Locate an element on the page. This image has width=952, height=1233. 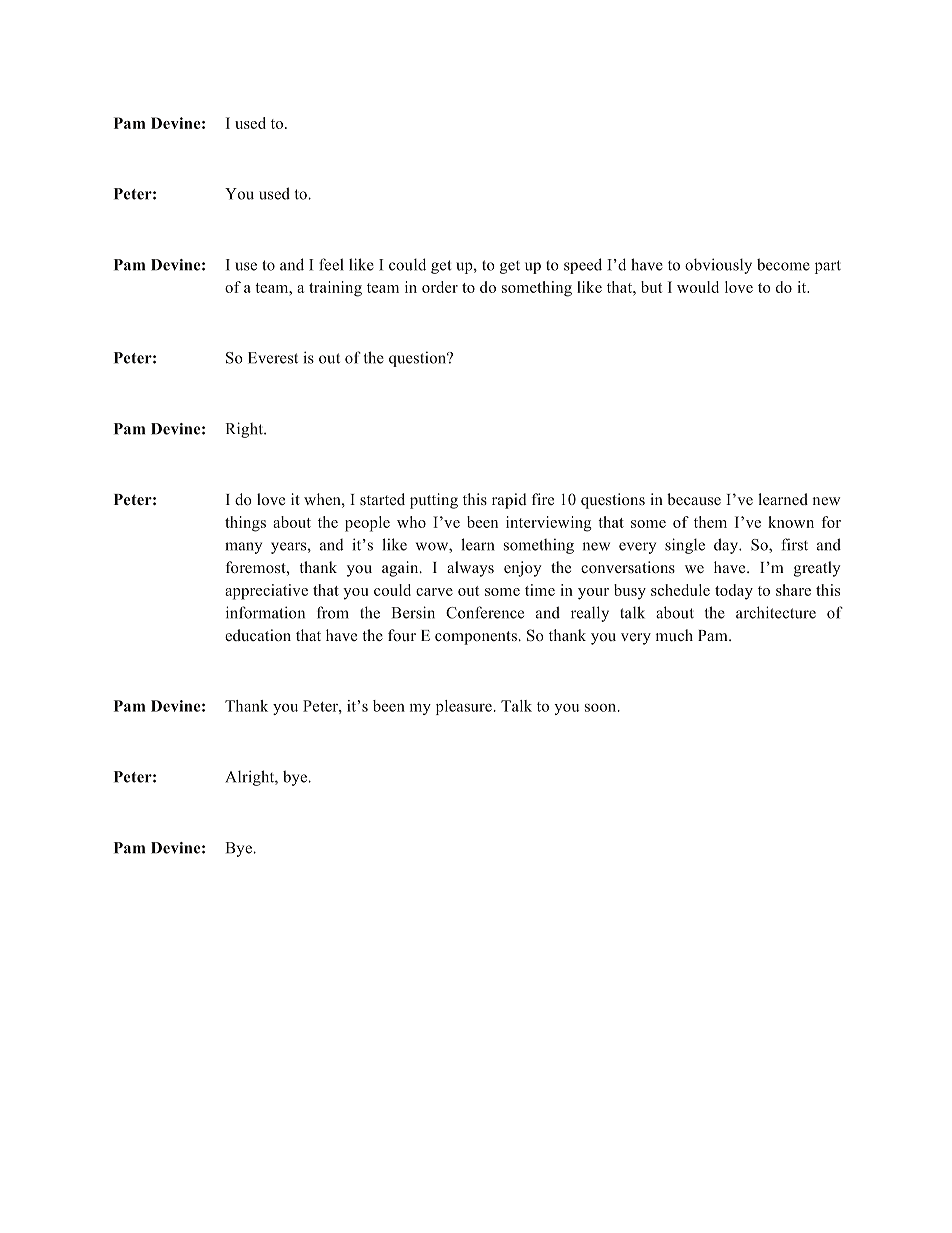
would is located at coordinates (698, 287).
